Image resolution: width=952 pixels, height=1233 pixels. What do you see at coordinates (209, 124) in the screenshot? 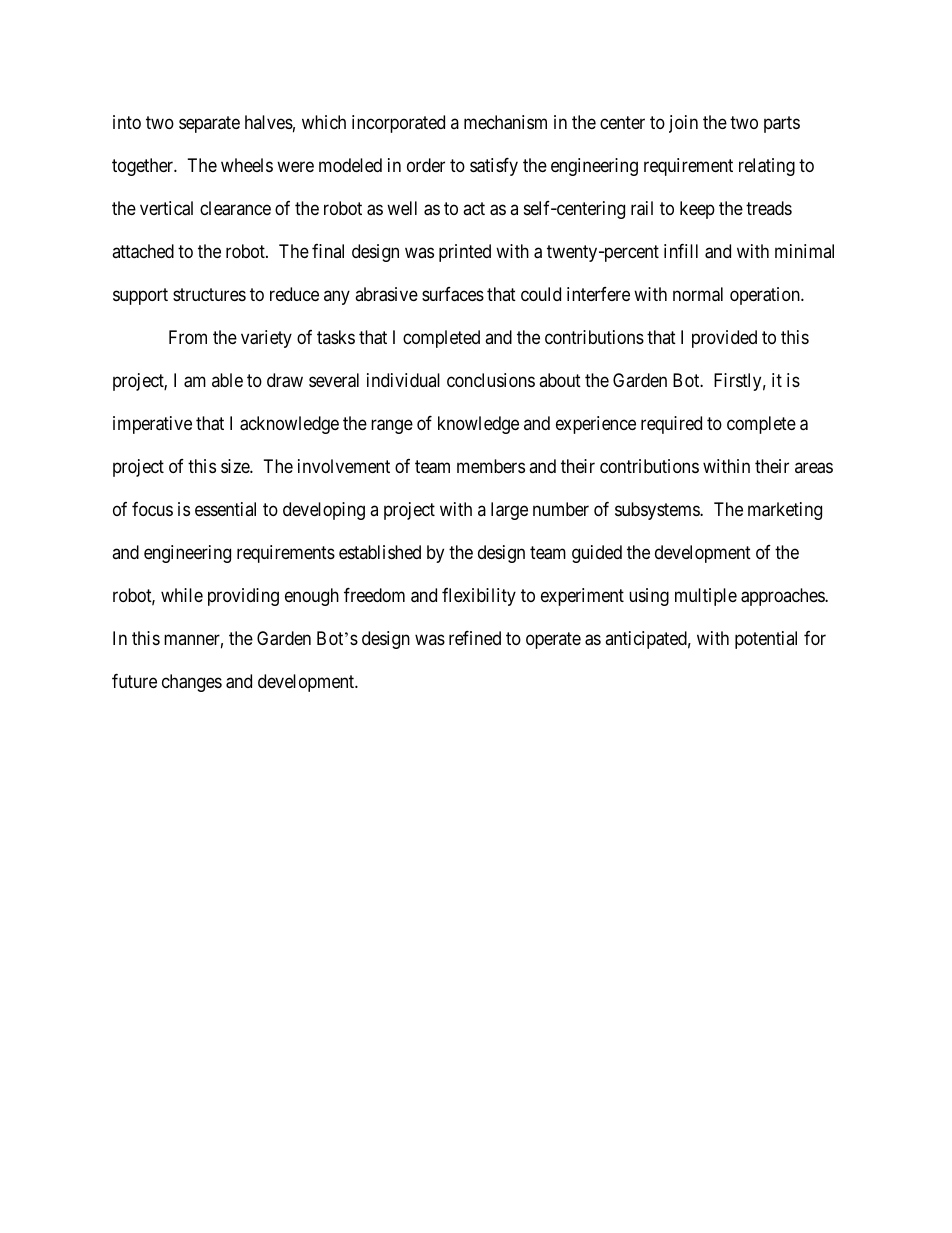
I see `separate` at bounding box center [209, 124].
